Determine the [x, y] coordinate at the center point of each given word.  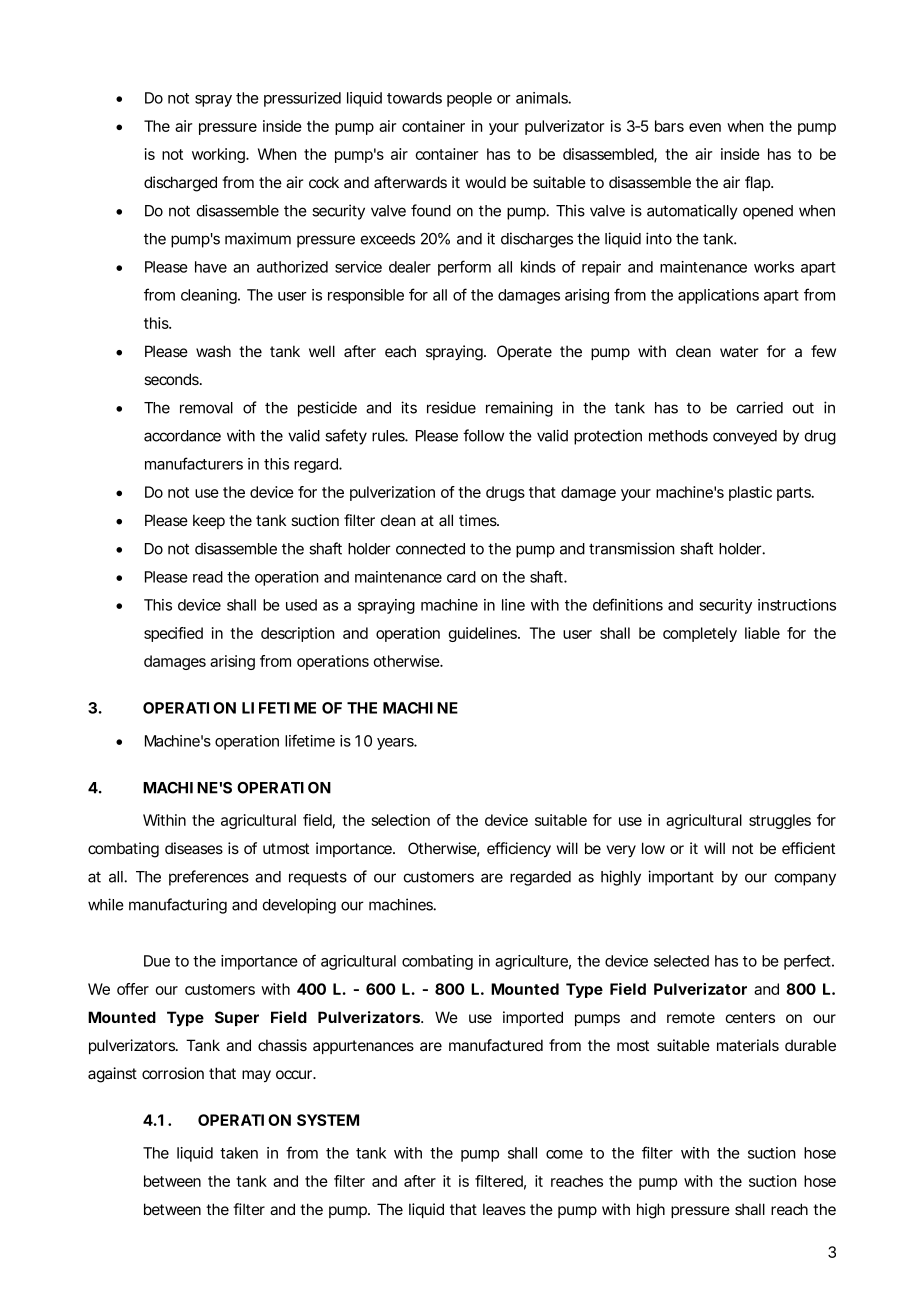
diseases [194, 848]
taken [239, 1153]
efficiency [519, 849]
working [219, 155]
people [469, 99]
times [479, 520]
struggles [780, 821]
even [705, 127]
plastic [750, 493]
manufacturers [194, 463]
